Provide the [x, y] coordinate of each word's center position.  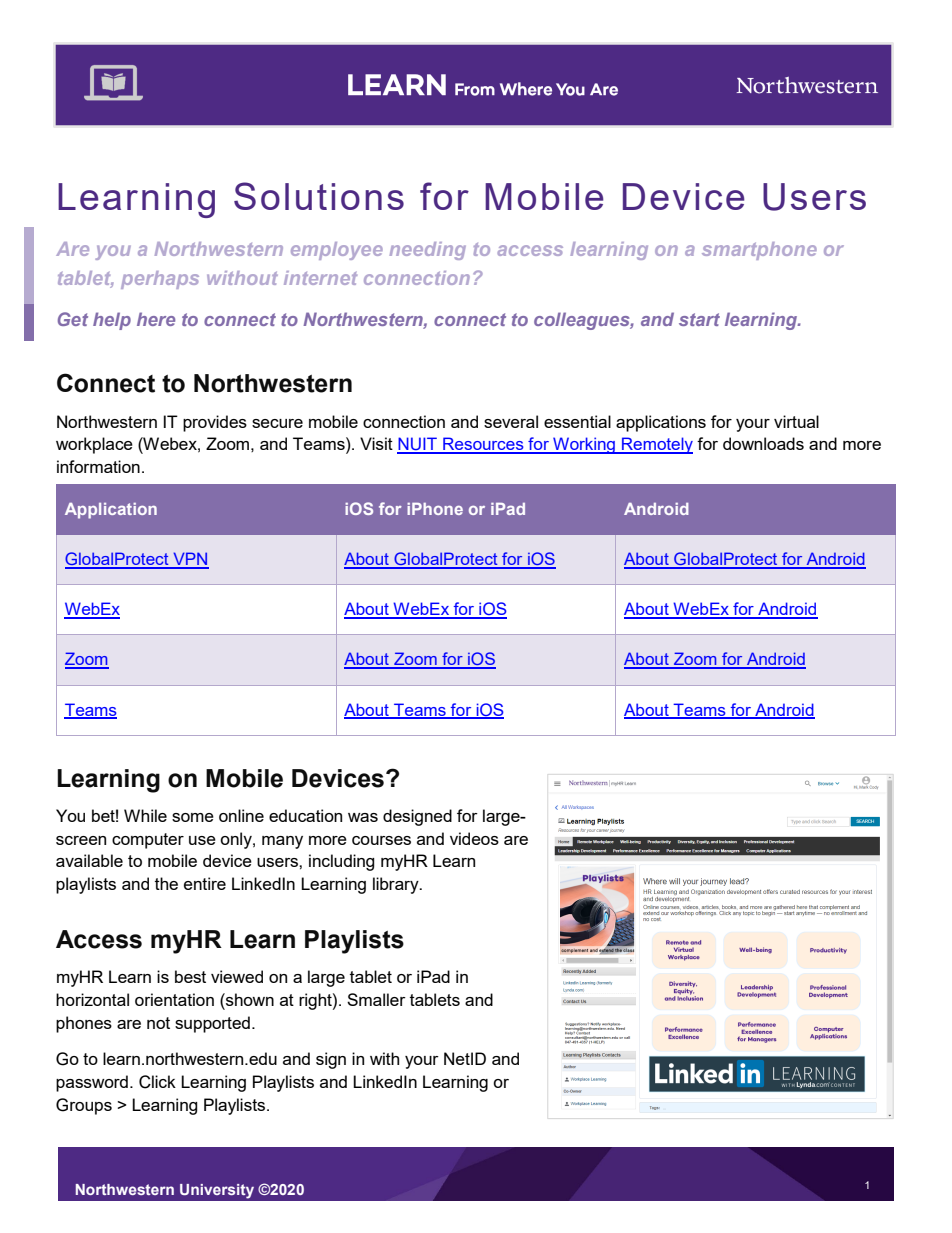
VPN [190, 560]
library [397, 885]
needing [427, 251]
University [217, 1191]
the [166, 883]
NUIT [418, 445]
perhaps [160, 280]
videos [474, 838]
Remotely [656, 445]
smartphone [759, 251]
